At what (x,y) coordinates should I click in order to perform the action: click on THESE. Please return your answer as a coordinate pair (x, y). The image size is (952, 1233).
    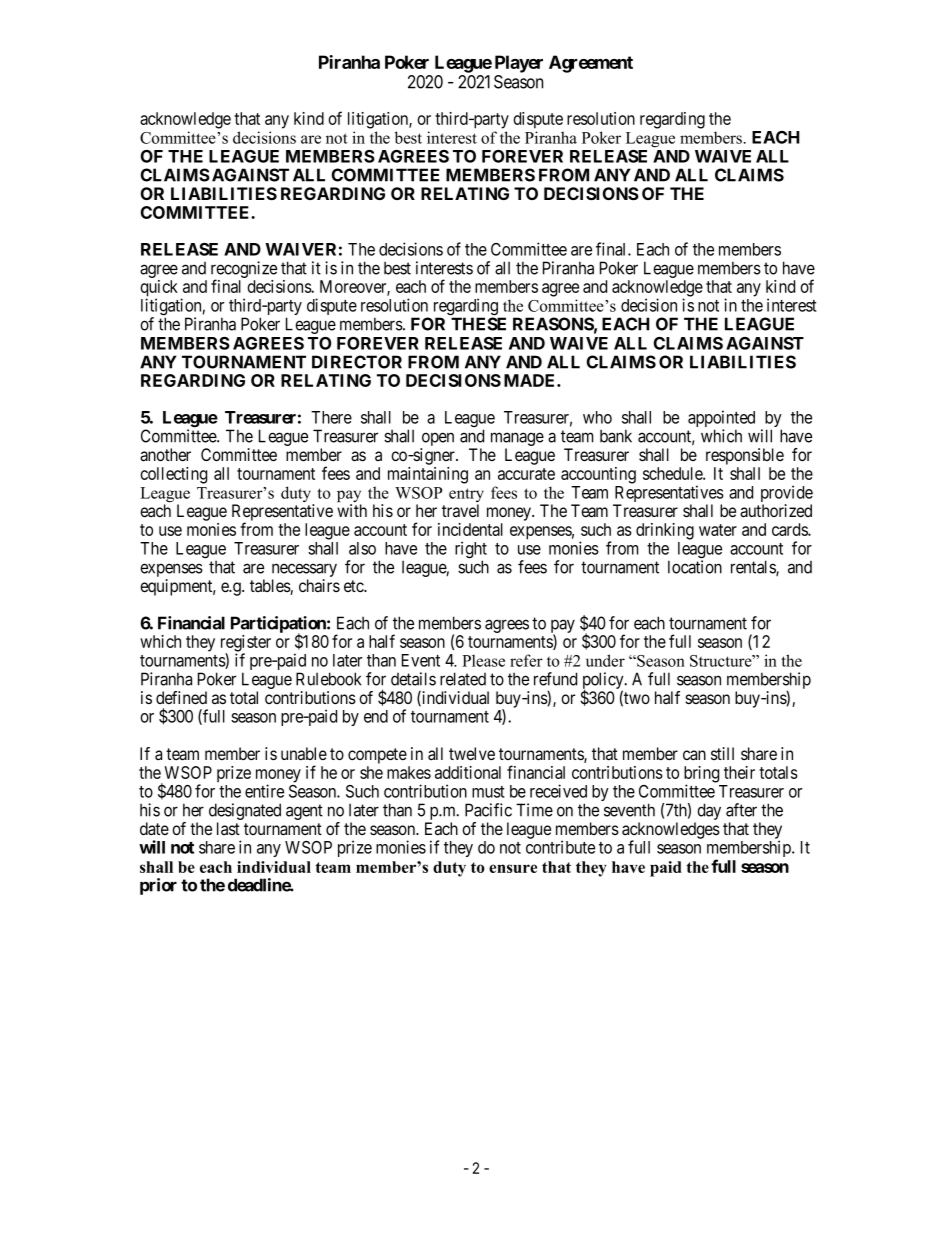
    Looking at the image, I should click on (478, 324).
